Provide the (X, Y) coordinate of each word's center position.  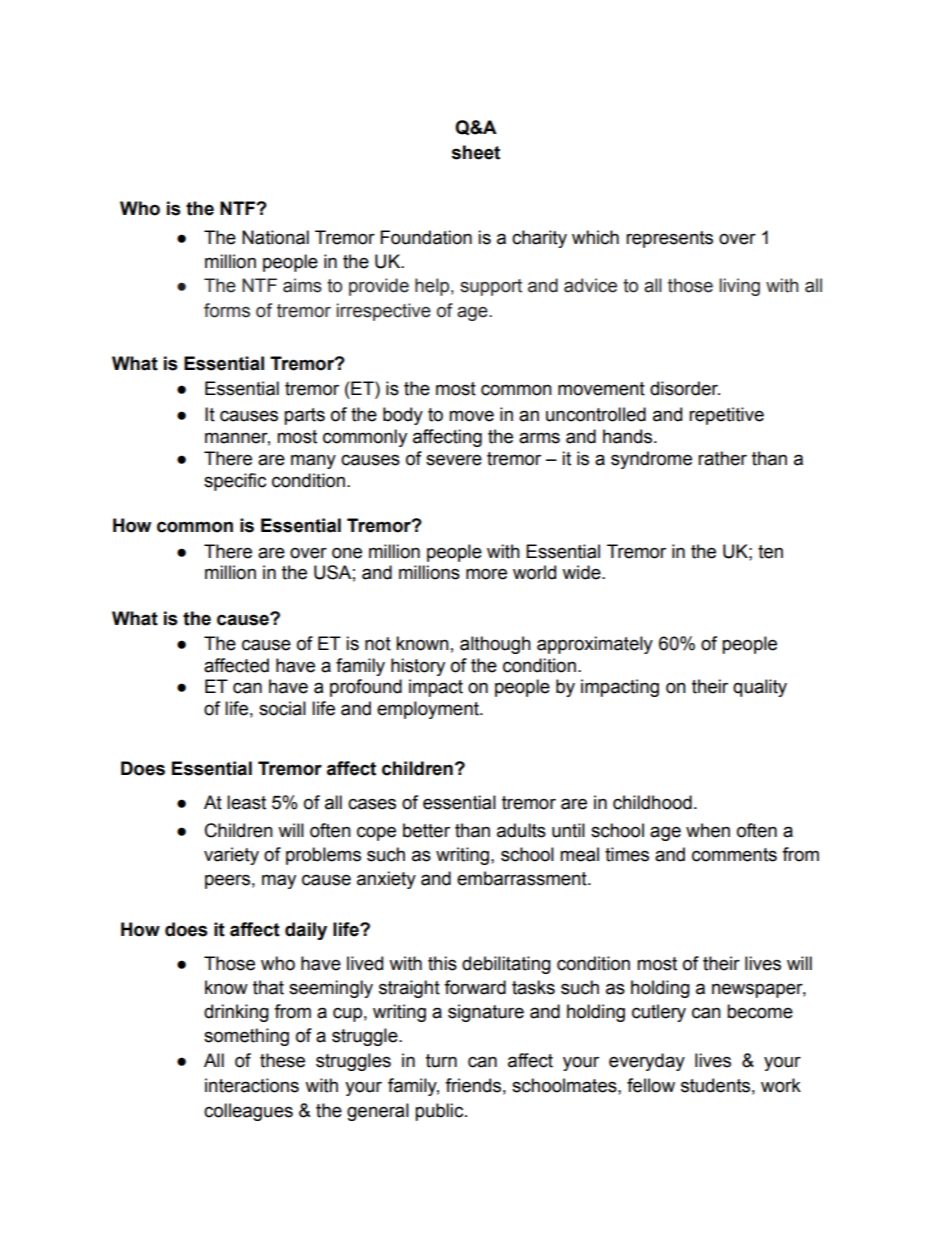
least (246, 802)
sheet (476, 152)
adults (521, 830)
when (708, 830)
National (275, 237)
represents (669, 239)
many (313, 461)
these (282, 1060)
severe (454, 460)
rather (722, 458)
